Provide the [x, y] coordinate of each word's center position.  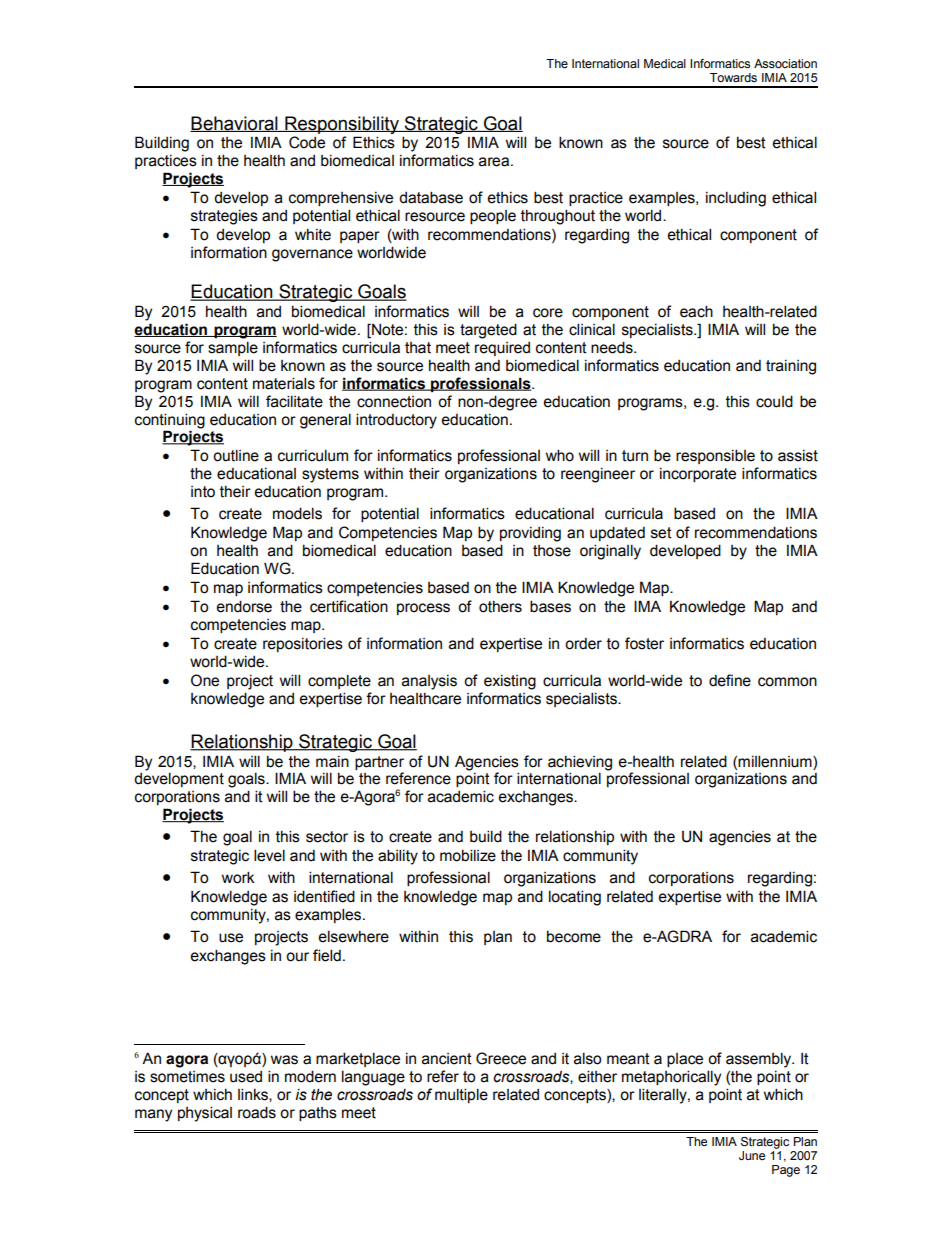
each [696, 311]
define [730, 680]
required [502, 349]
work [238, 877]
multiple [461, 1095]
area [495, 162]
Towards [733, 77]
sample [233, 348]
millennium [776, 761]
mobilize [468, 855]
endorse [244, 606]
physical [205, 1114]
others [500, 607]
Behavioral [235, 124]
